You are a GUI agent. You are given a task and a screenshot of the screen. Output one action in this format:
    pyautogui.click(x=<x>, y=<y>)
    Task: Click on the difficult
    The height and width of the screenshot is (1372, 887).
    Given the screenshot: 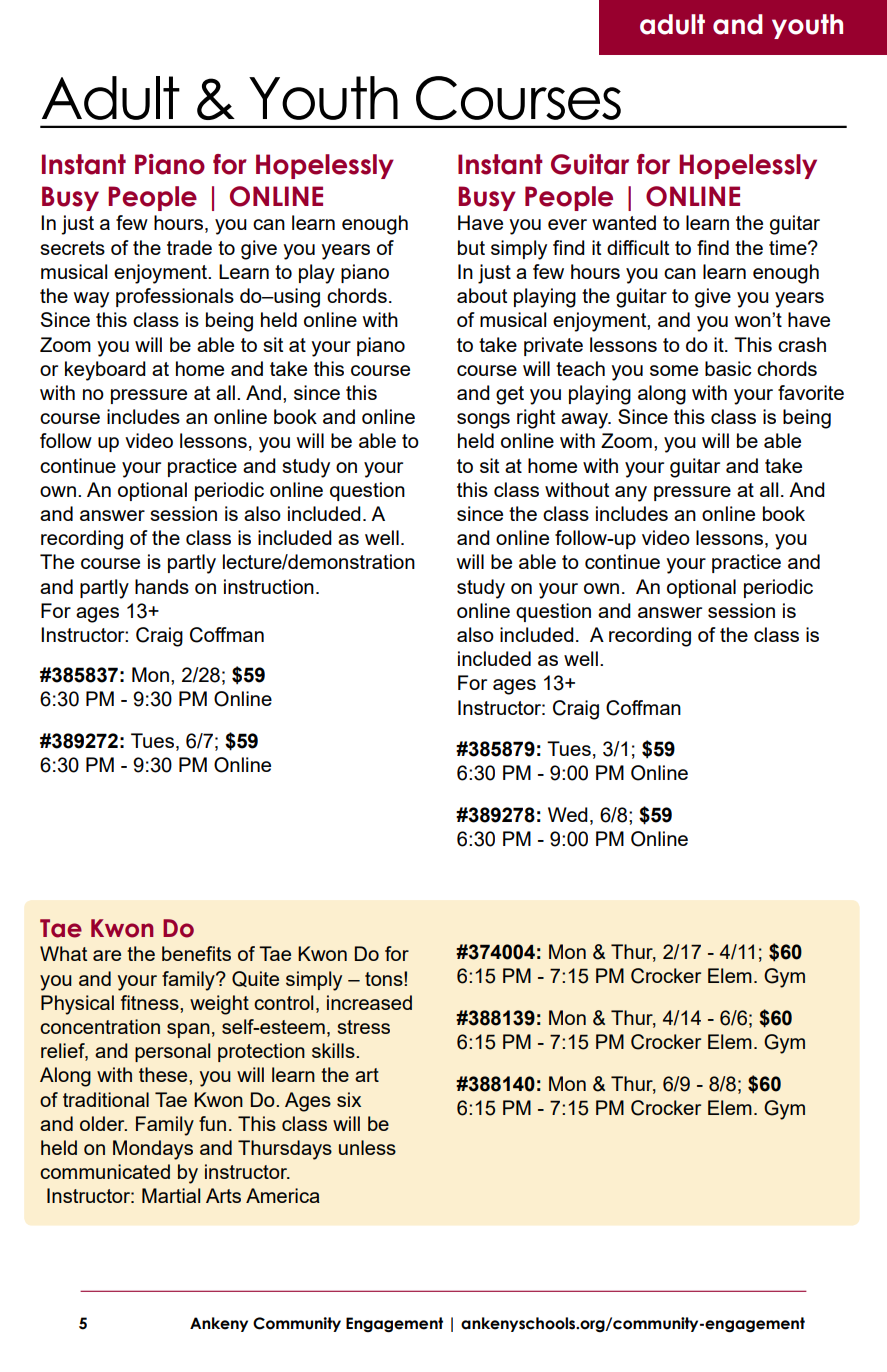 What is the action you would take?
    pyautogui.click(x=638, y=247)
